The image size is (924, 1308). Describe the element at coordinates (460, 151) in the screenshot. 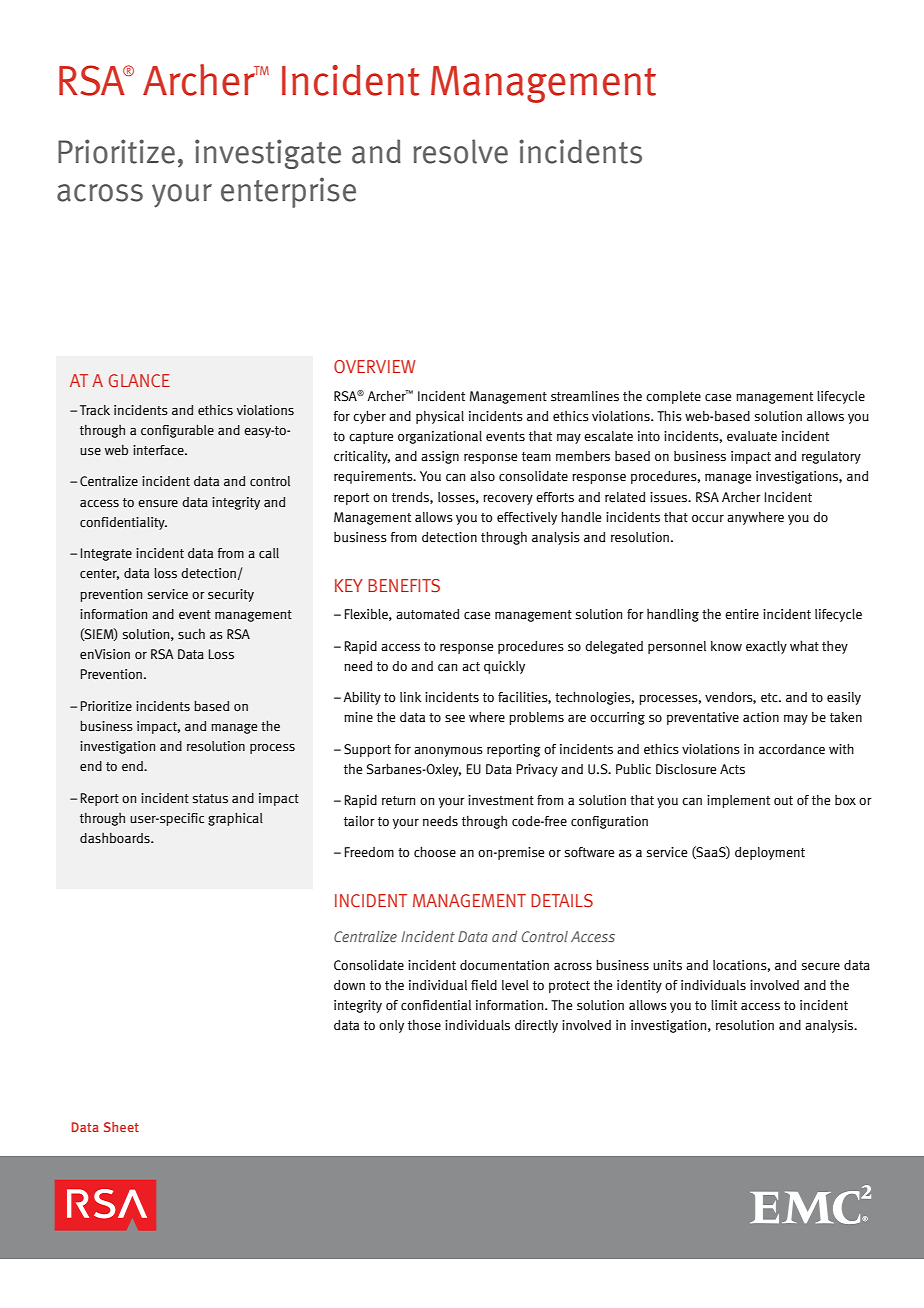

I see `resolve` at that location.
